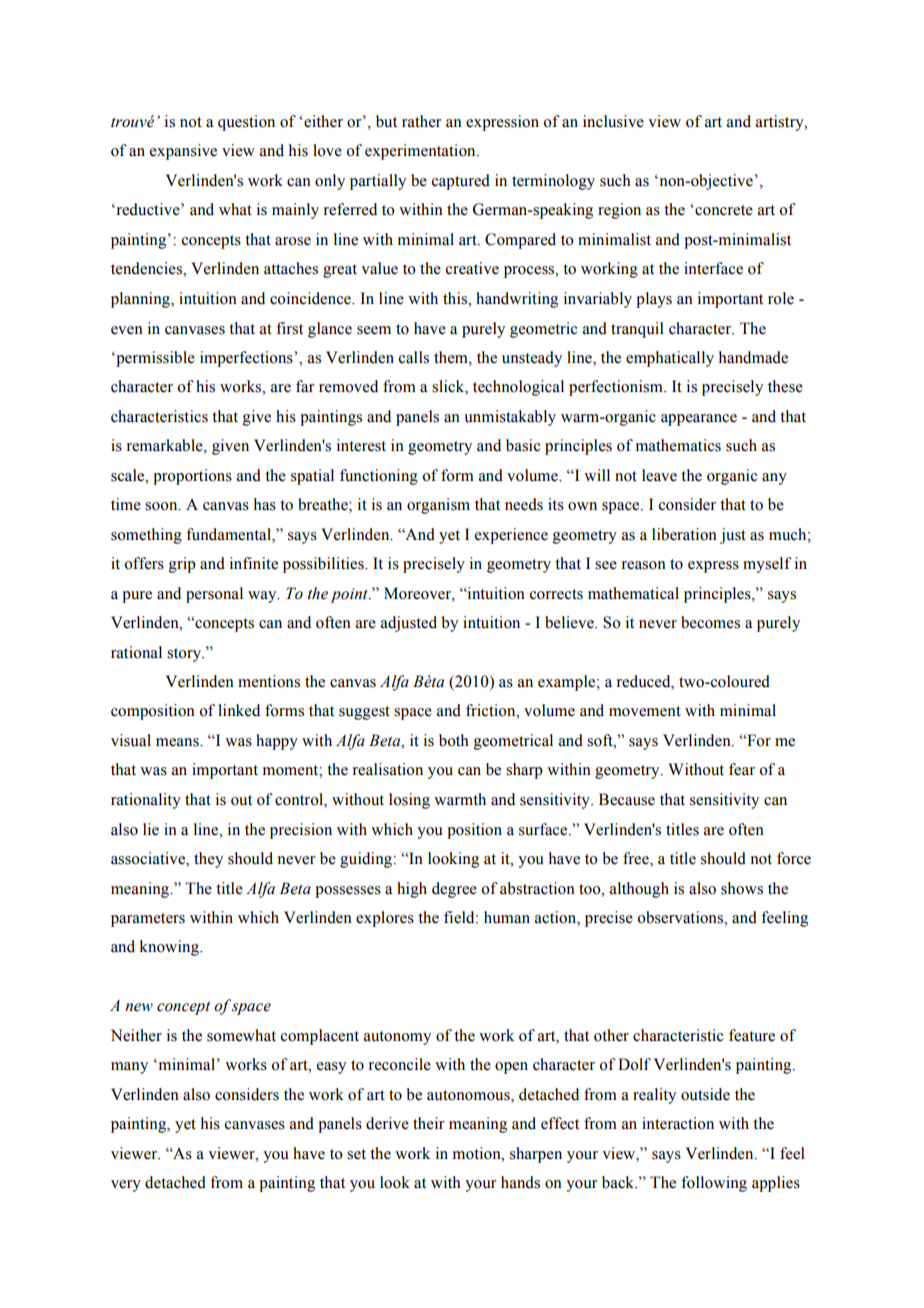 The image size is (924, 1308). I want to click on degree, so click(454, 890).
